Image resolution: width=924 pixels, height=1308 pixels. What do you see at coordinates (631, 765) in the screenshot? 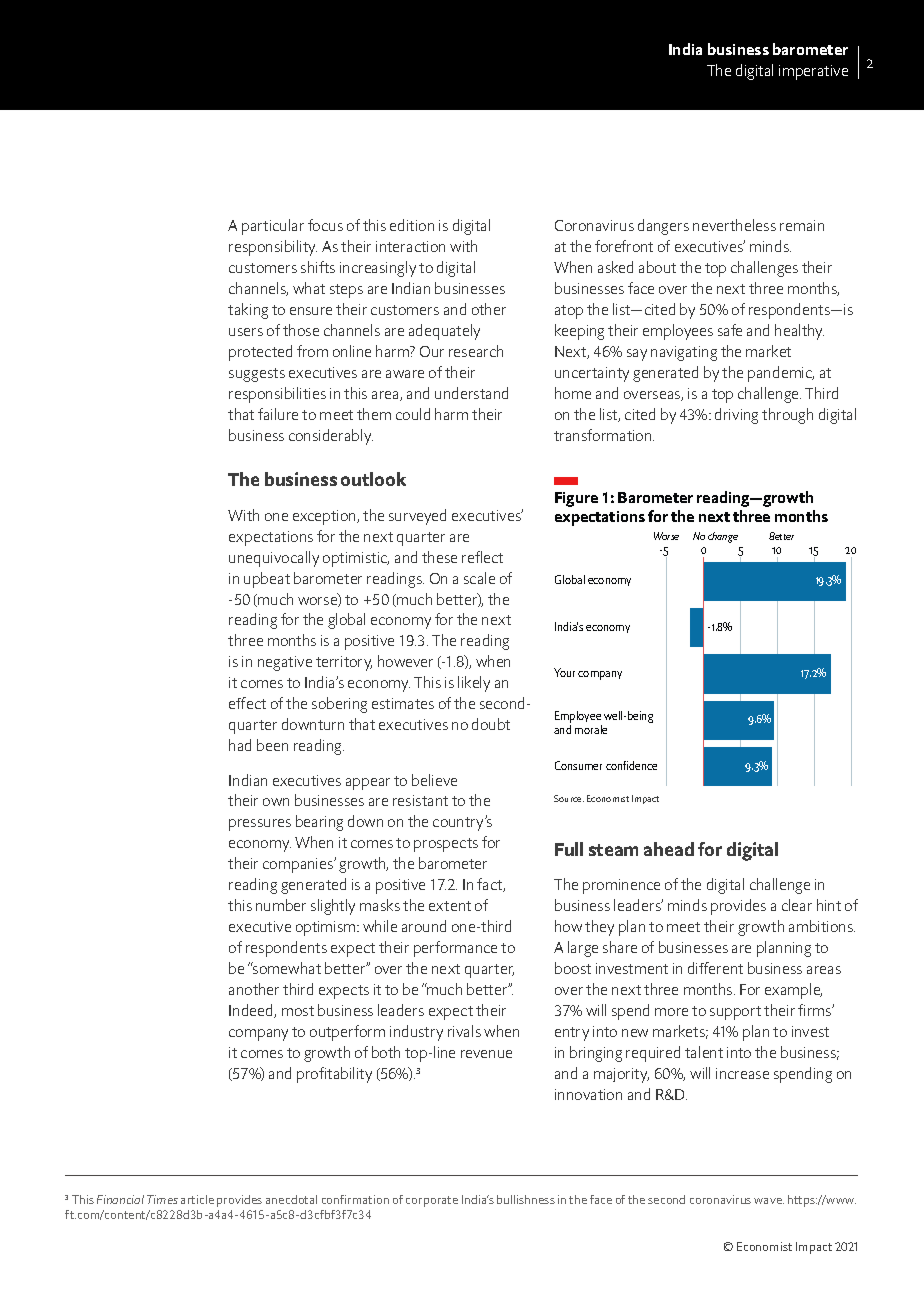
I see `confidence` at bounding box center [631, 765].
